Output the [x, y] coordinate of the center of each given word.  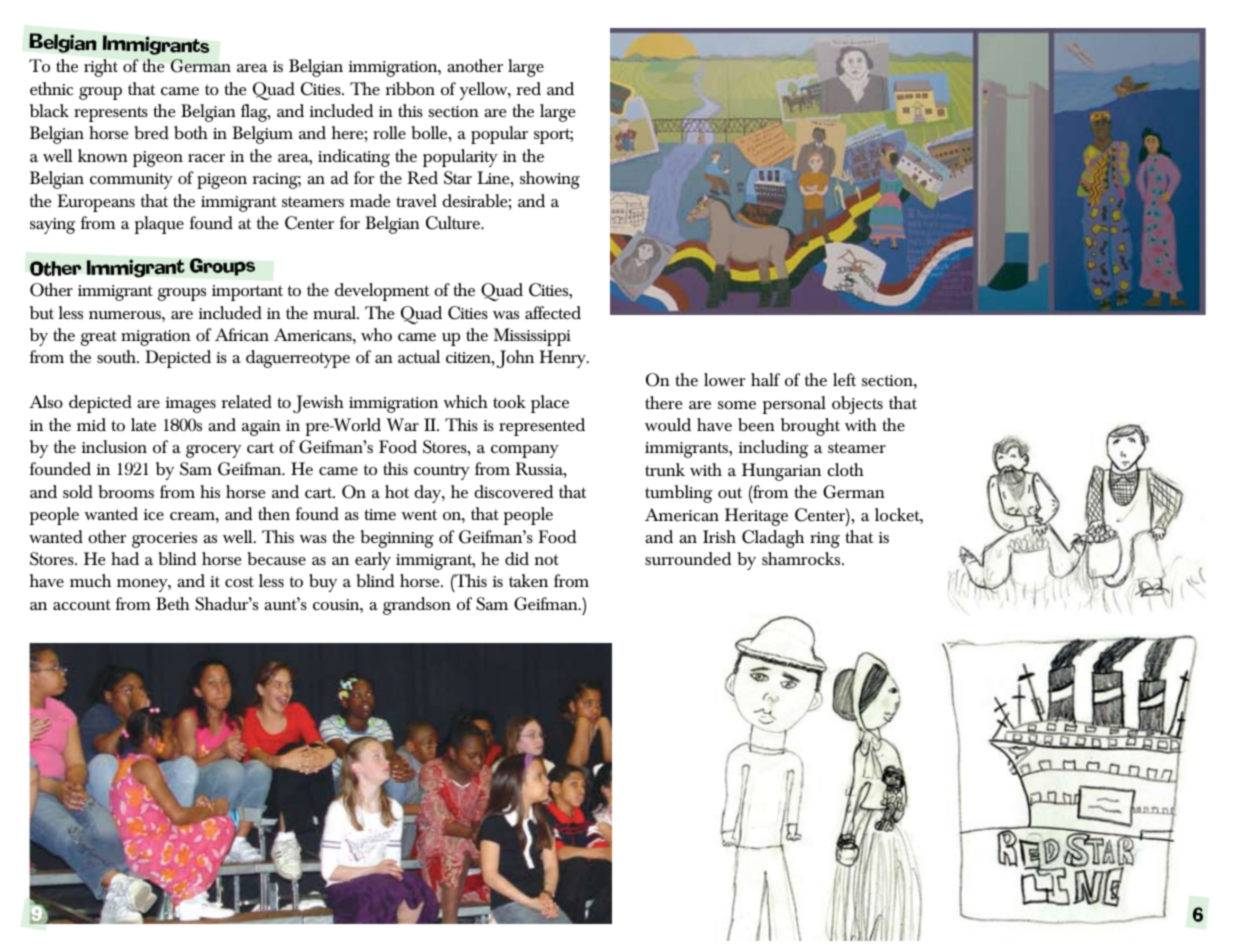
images [191, 405]
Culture [454, 223]
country [442, 472]
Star [458, 178]
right [101, 68]
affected [553, 312]
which [465, 401]
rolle [389, 132]
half [765, 379]
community [131, 181]
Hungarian [781, 472]
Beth [173, 603]
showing [550, 180]
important [247, 293]
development [382, 292]
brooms [126, 491]
